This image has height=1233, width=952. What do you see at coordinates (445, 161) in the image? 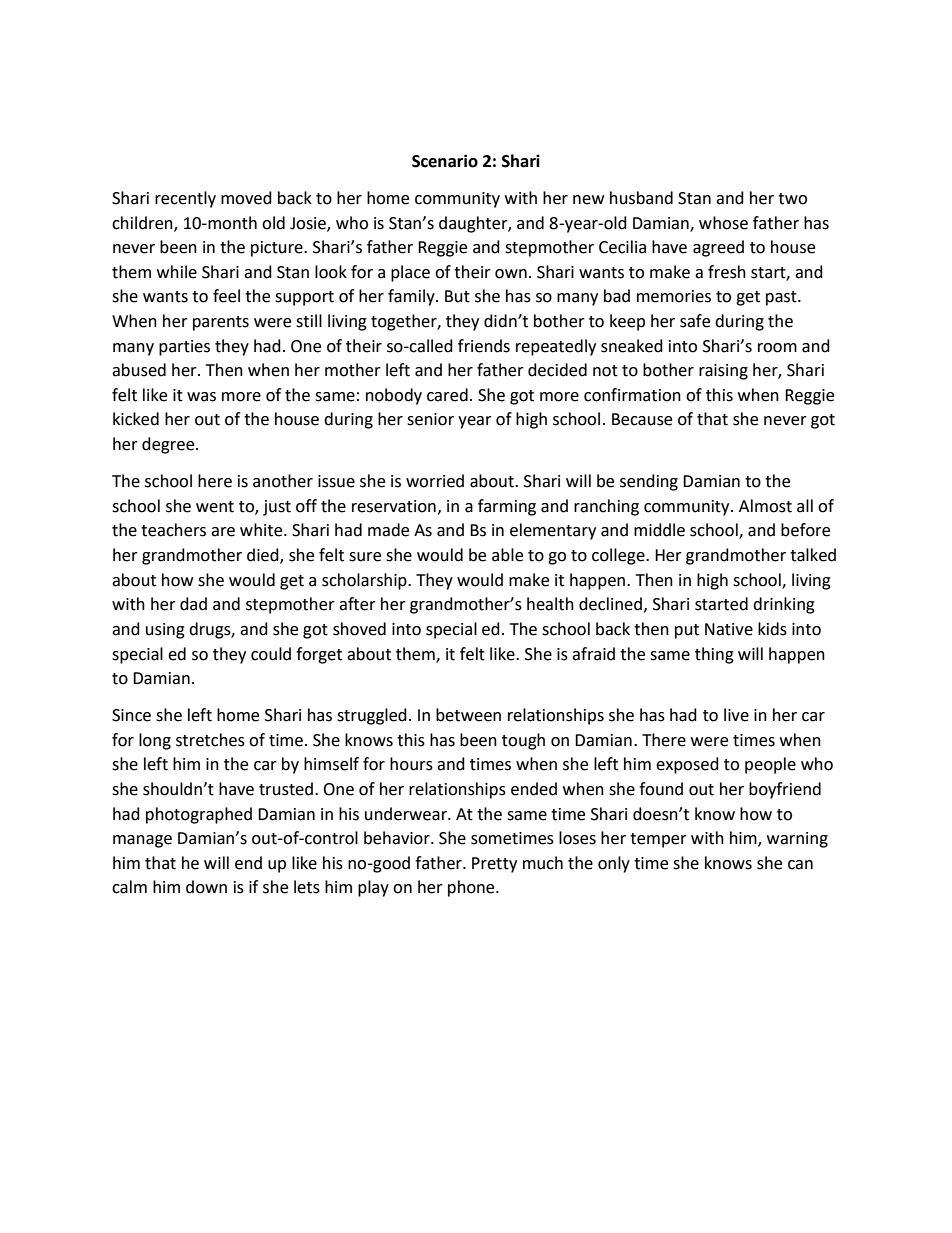
I see `Scenario` at bounding box center [445, 161].
